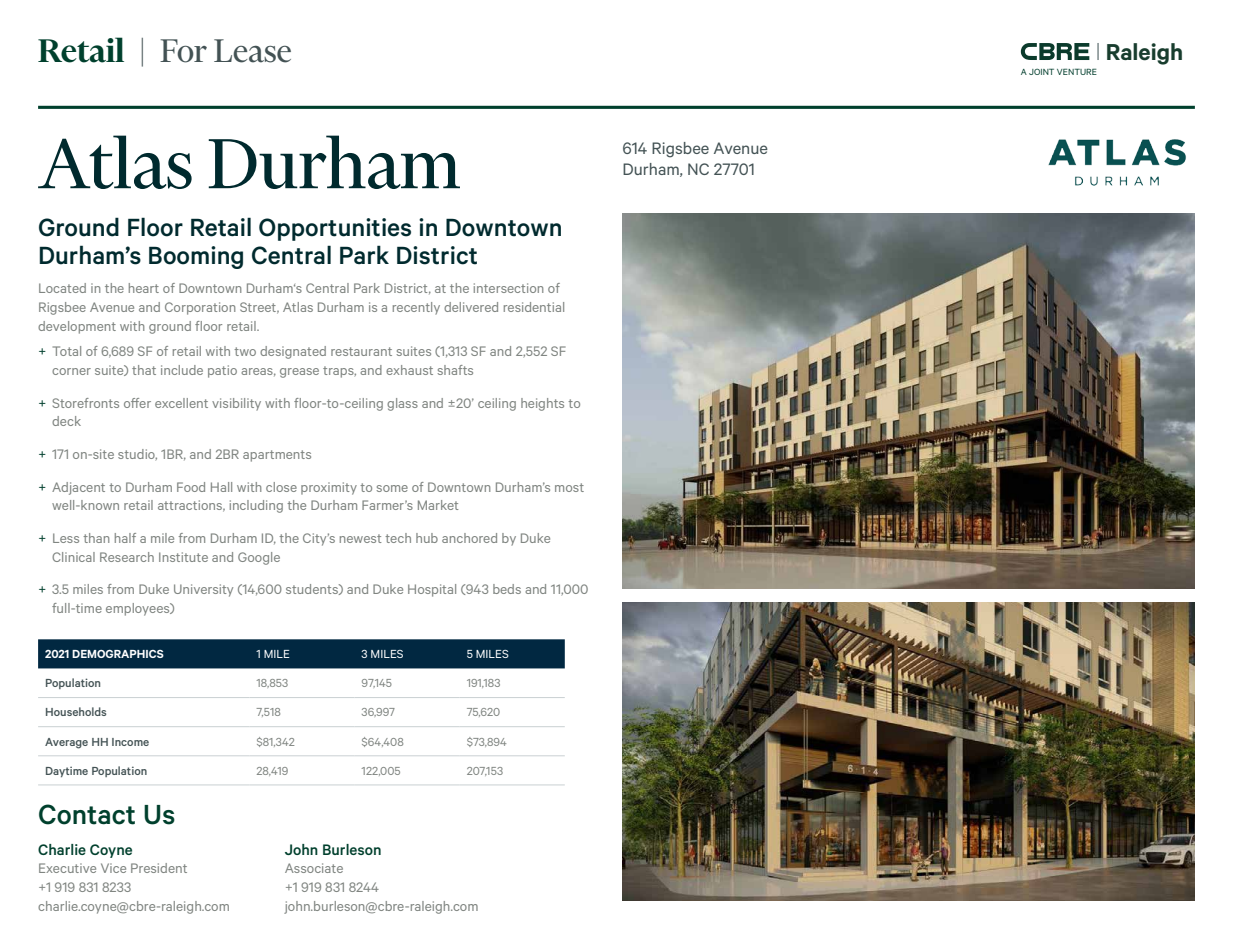  Describe the element at coordinates (118, 654) in the page. I see `DEMOGRAPHICS` at that location.
